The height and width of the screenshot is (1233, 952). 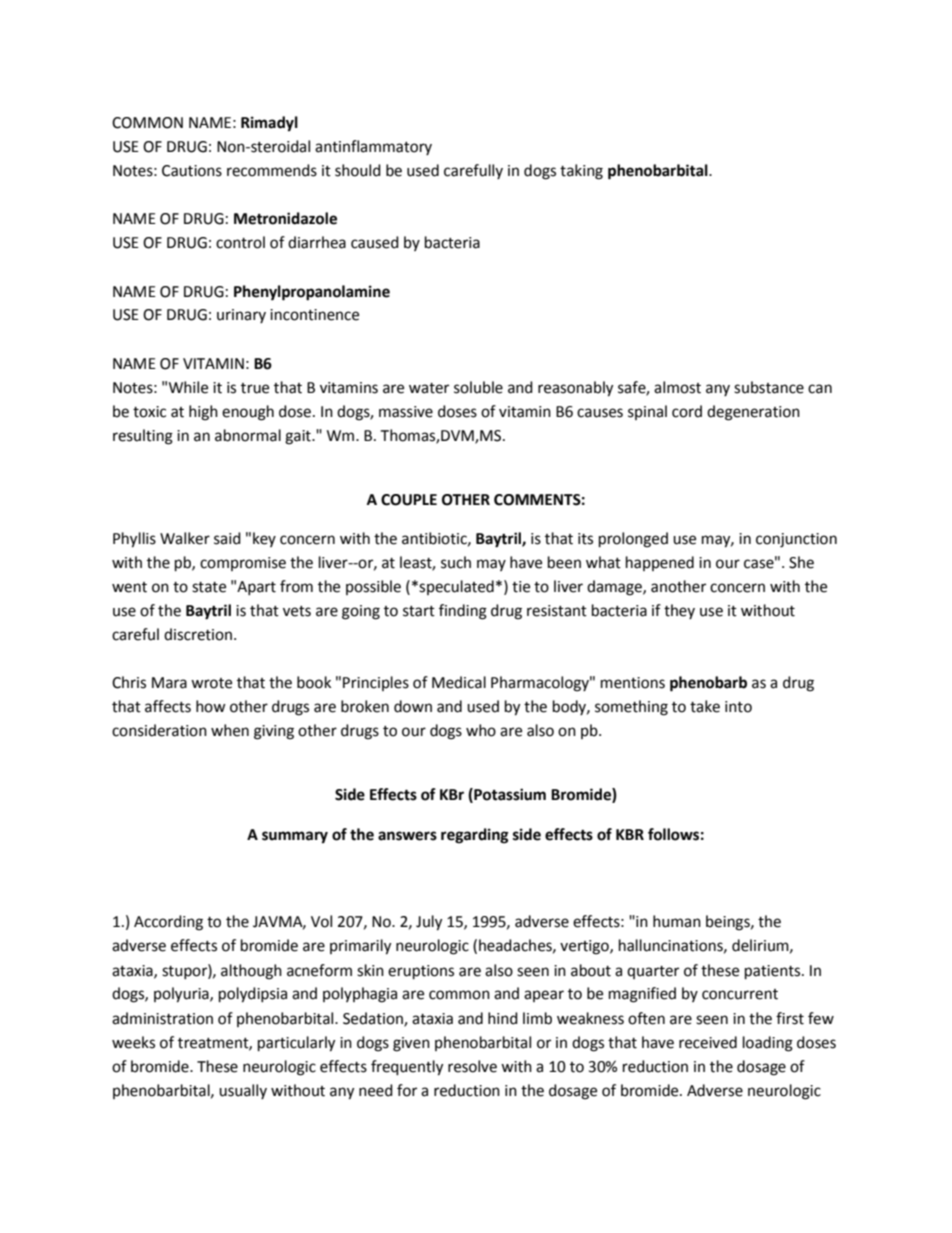 I want to click on loading, so click(x=768, y=1044).
